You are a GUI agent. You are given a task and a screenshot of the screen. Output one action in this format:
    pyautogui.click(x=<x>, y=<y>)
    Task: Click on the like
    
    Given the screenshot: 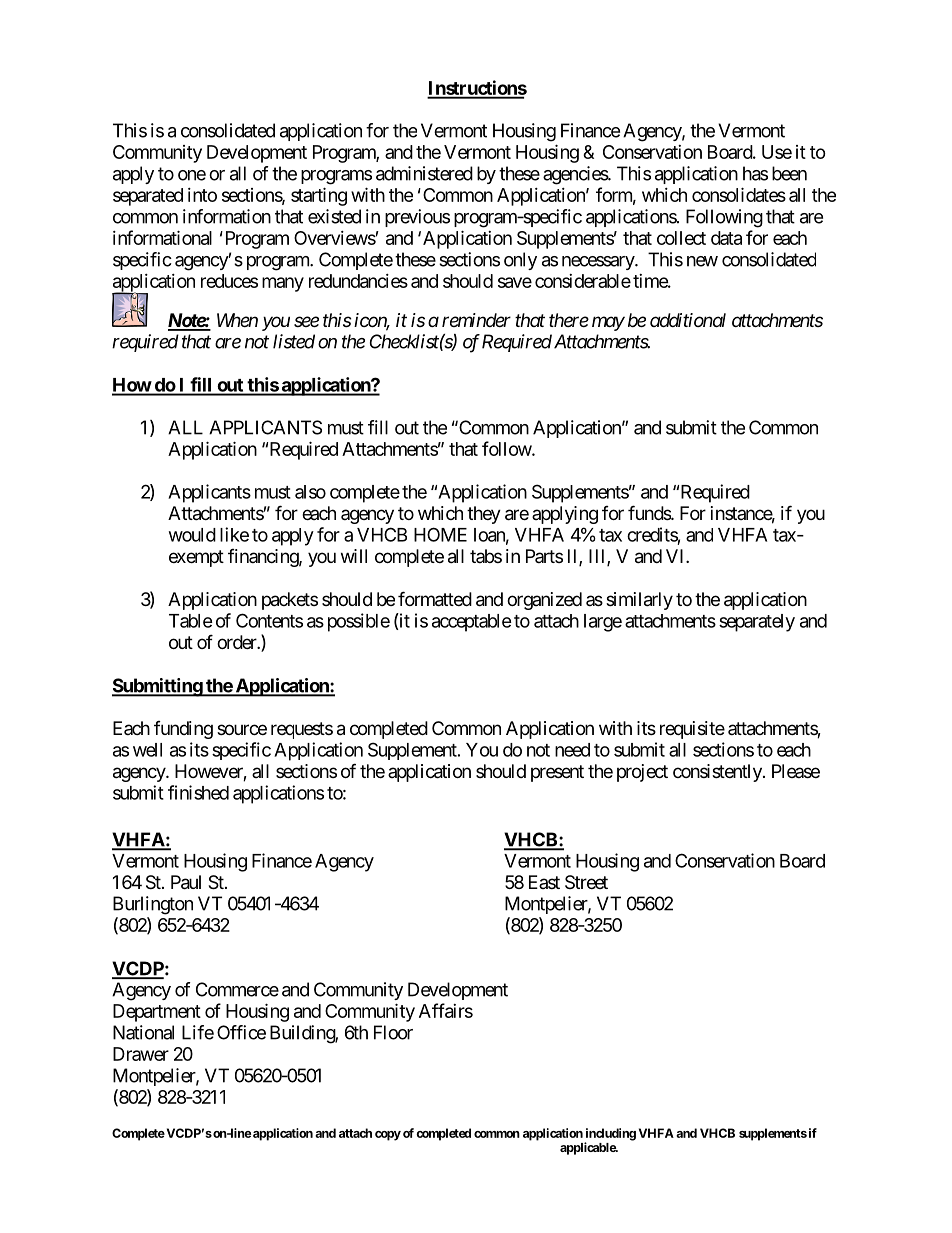 What is the action you would take?
    pyautogui.click(x=234, y=534)
